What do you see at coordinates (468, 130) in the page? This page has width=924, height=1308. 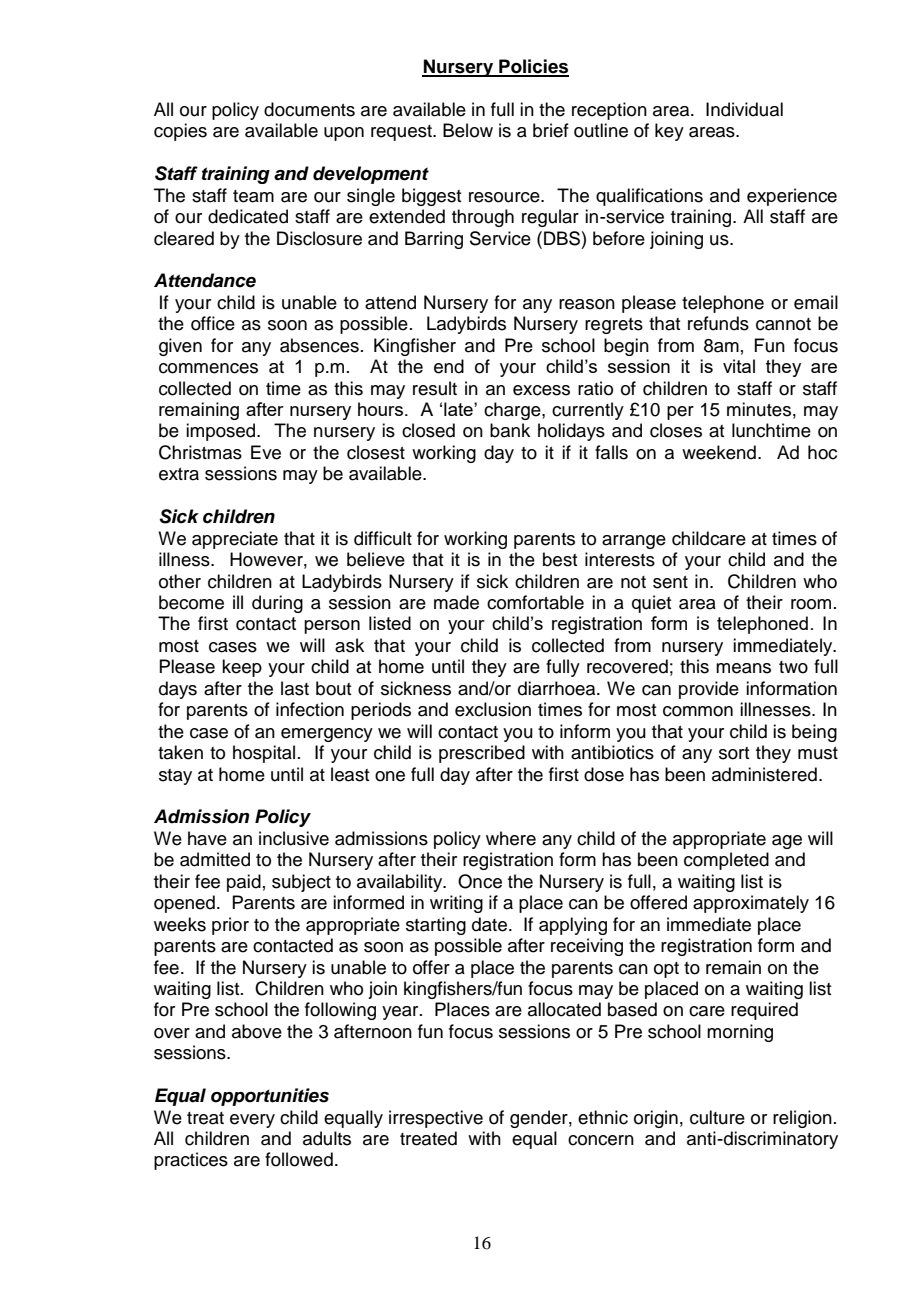 I see `Below` at bounding box center [468, 130].
